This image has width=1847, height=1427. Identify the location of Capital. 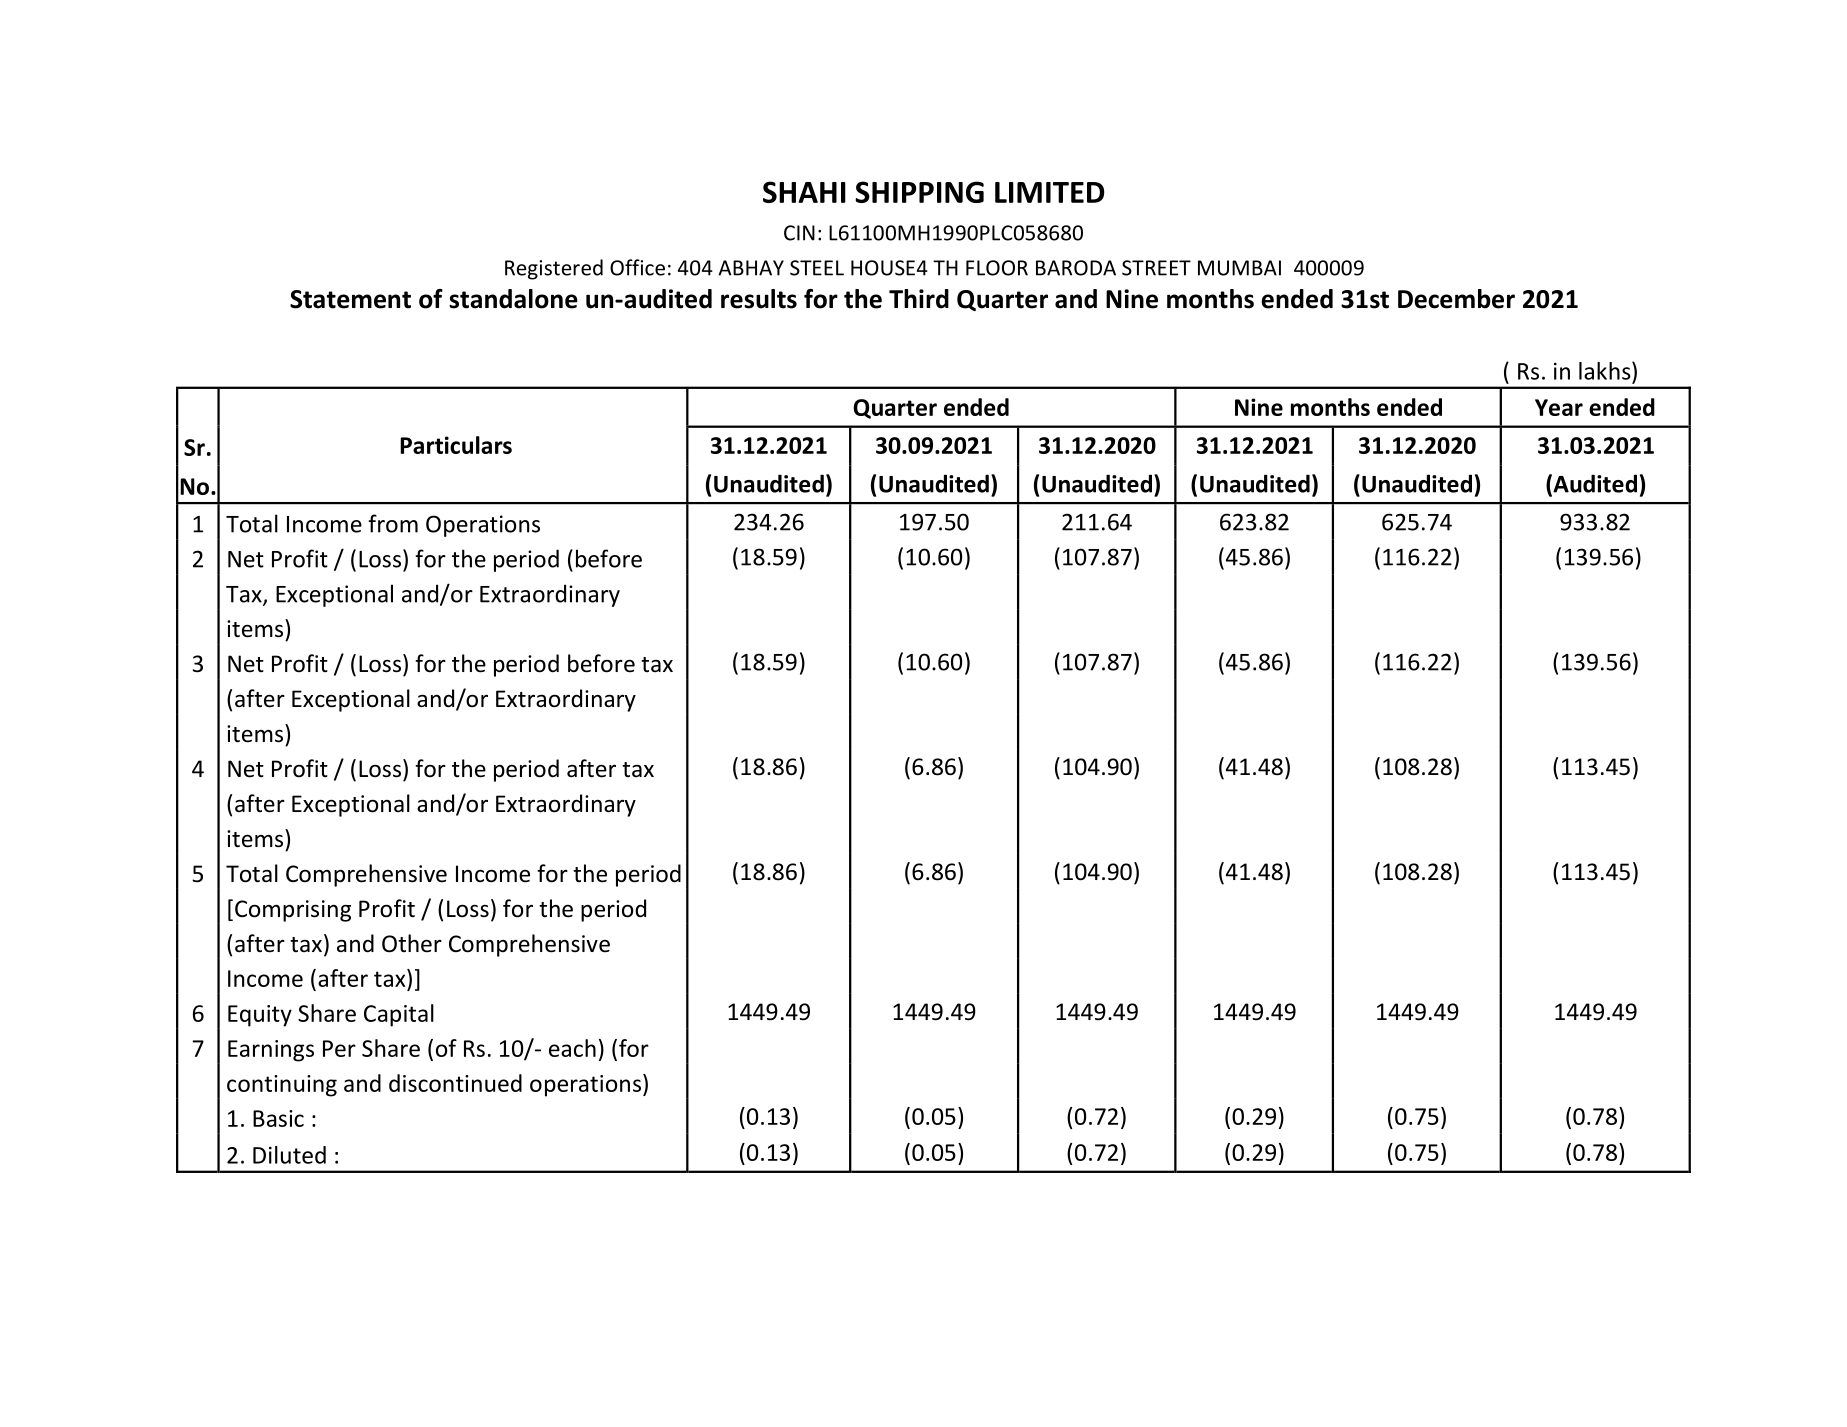
(399, 1015).
